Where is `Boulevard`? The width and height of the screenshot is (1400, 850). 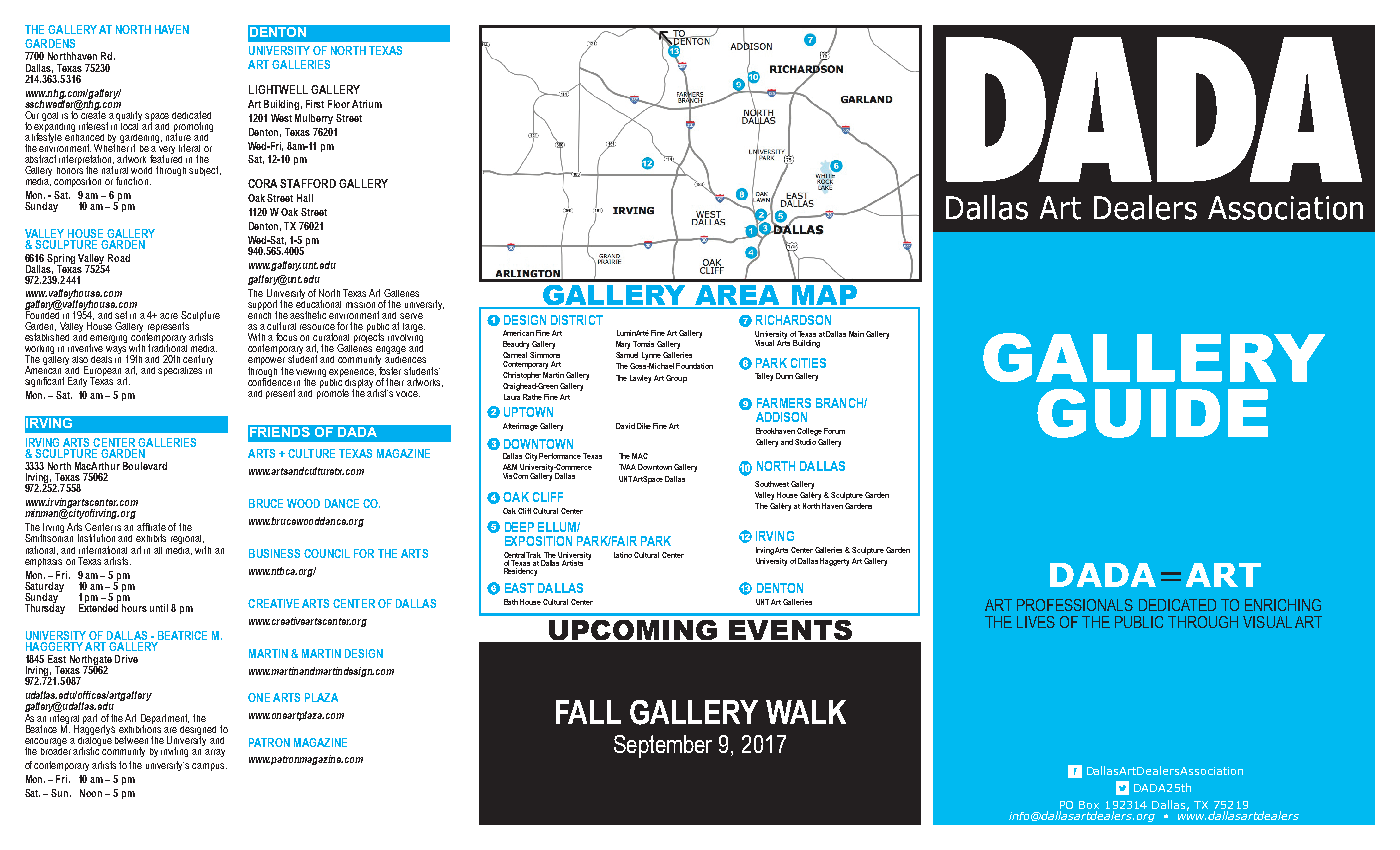
Boulevard is located at coordinates (145, 466).
